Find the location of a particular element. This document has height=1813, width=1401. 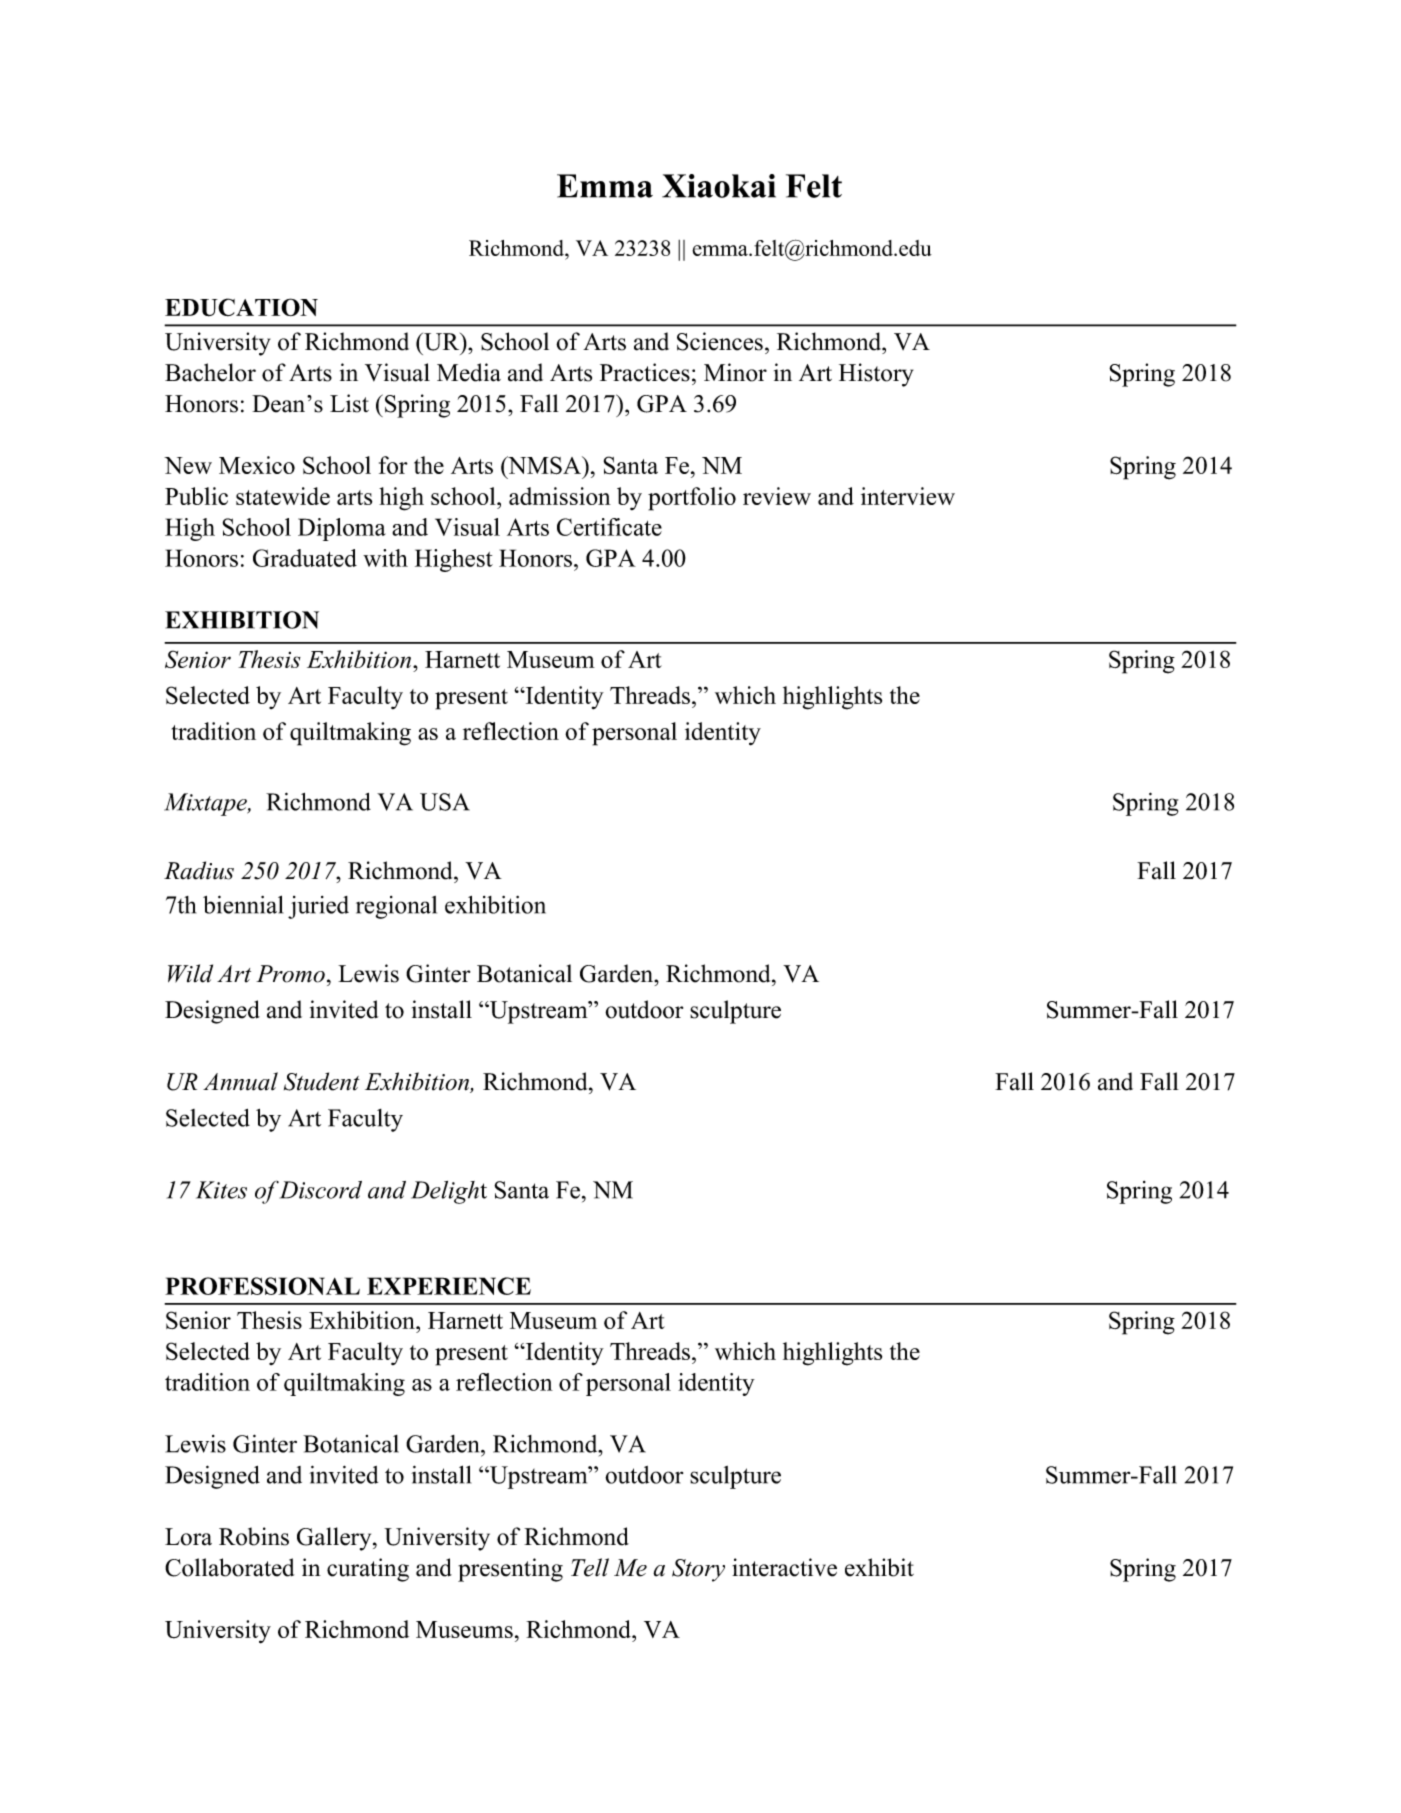

Media is located at coordinates (469, 372).
